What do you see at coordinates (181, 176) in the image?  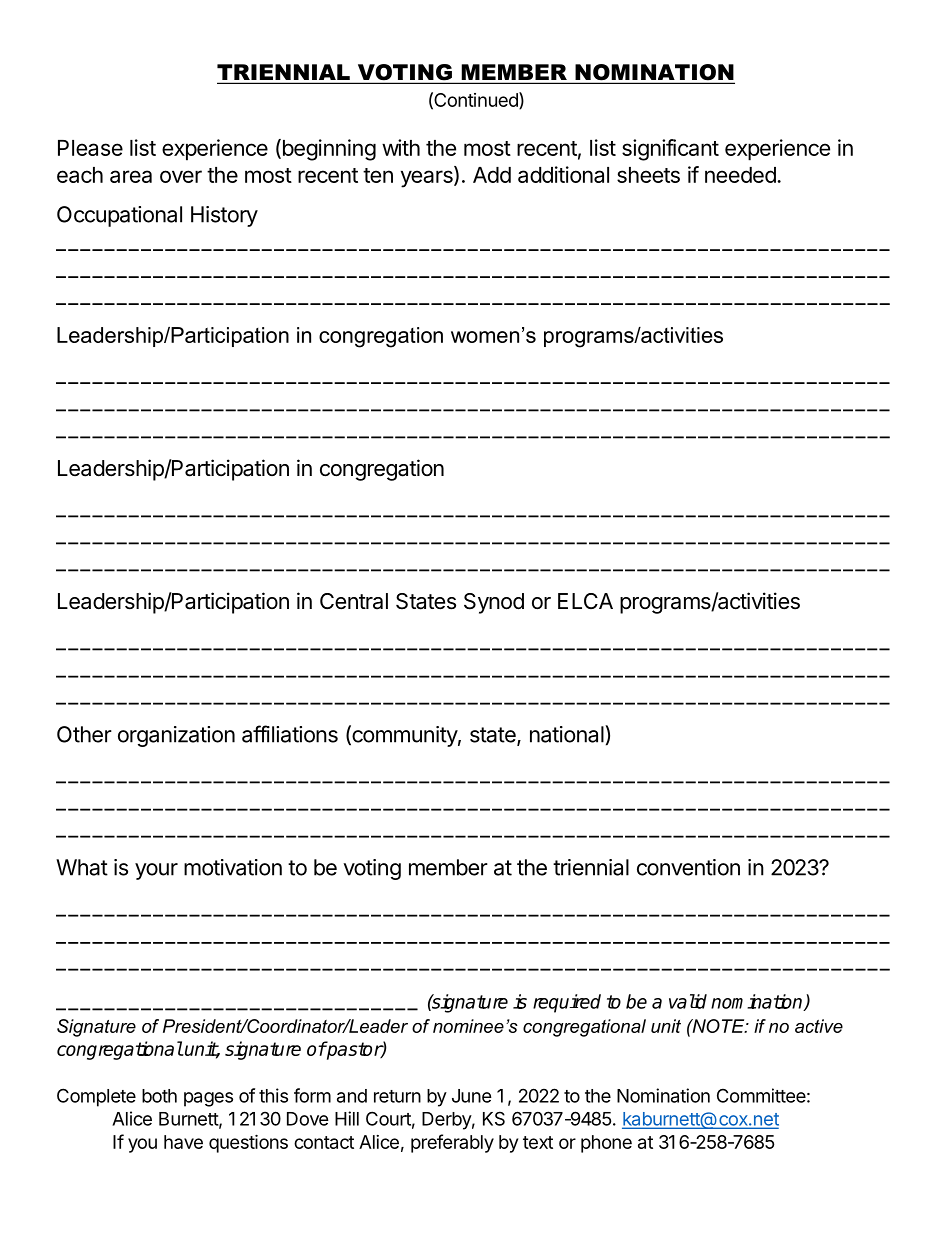 I see `over` at bounding box center [181, 176].
